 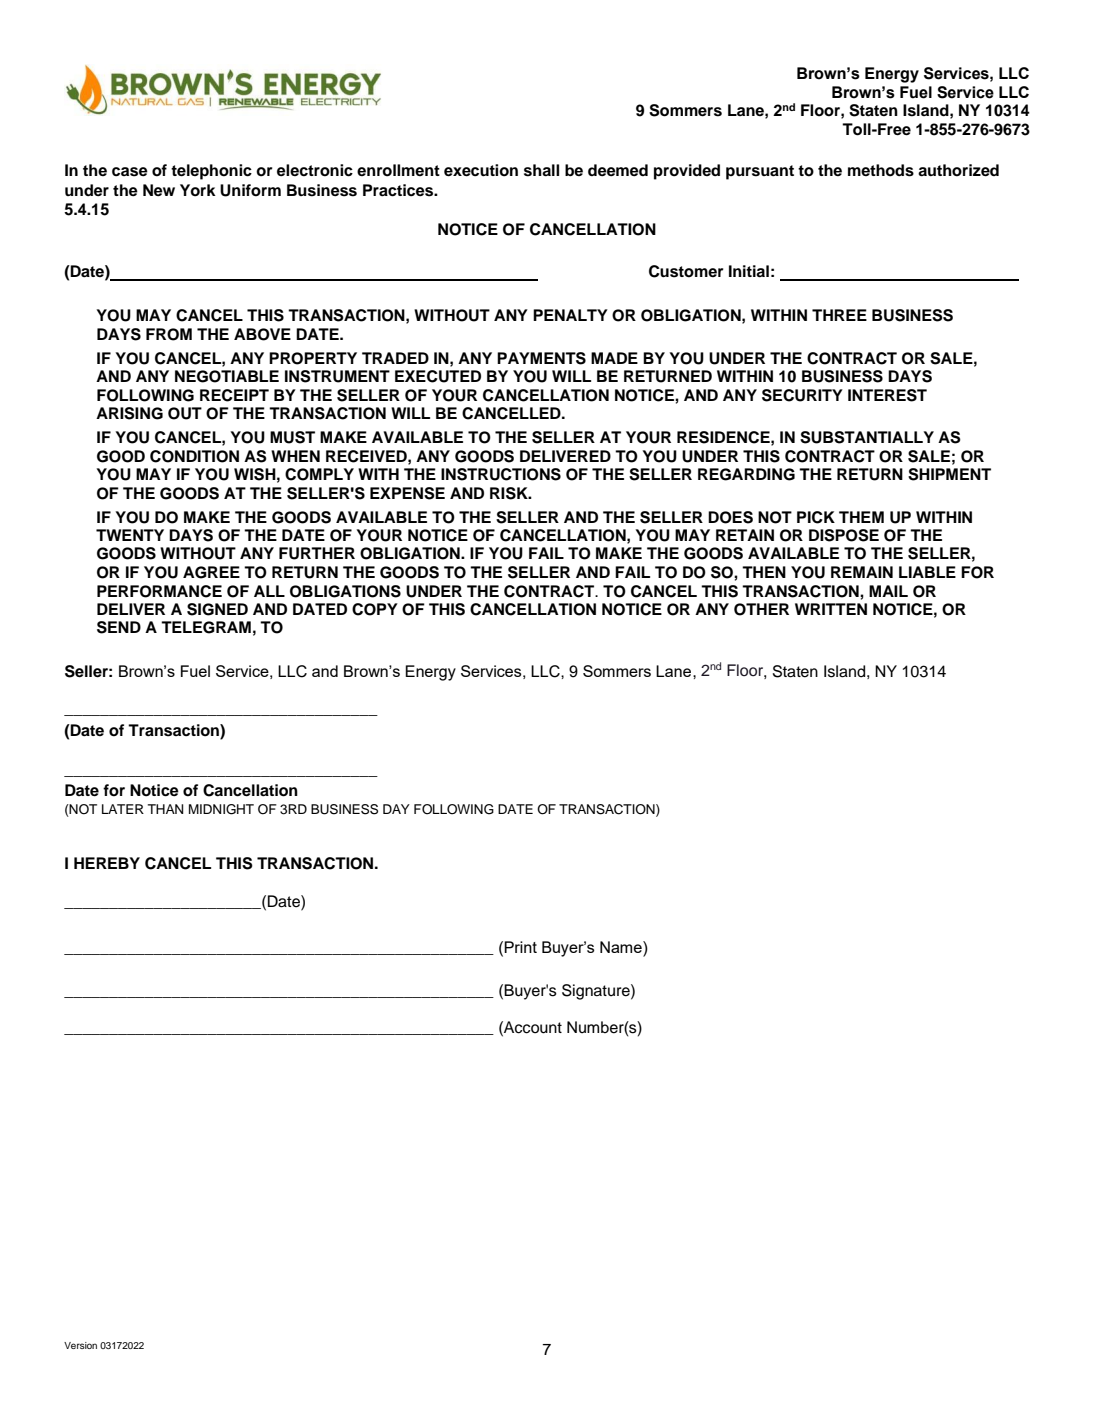 What do you see at coordinates (501, 474) in the screenshot?
I see `INSTRUCTIONS` at bounding box center [501, 474].
